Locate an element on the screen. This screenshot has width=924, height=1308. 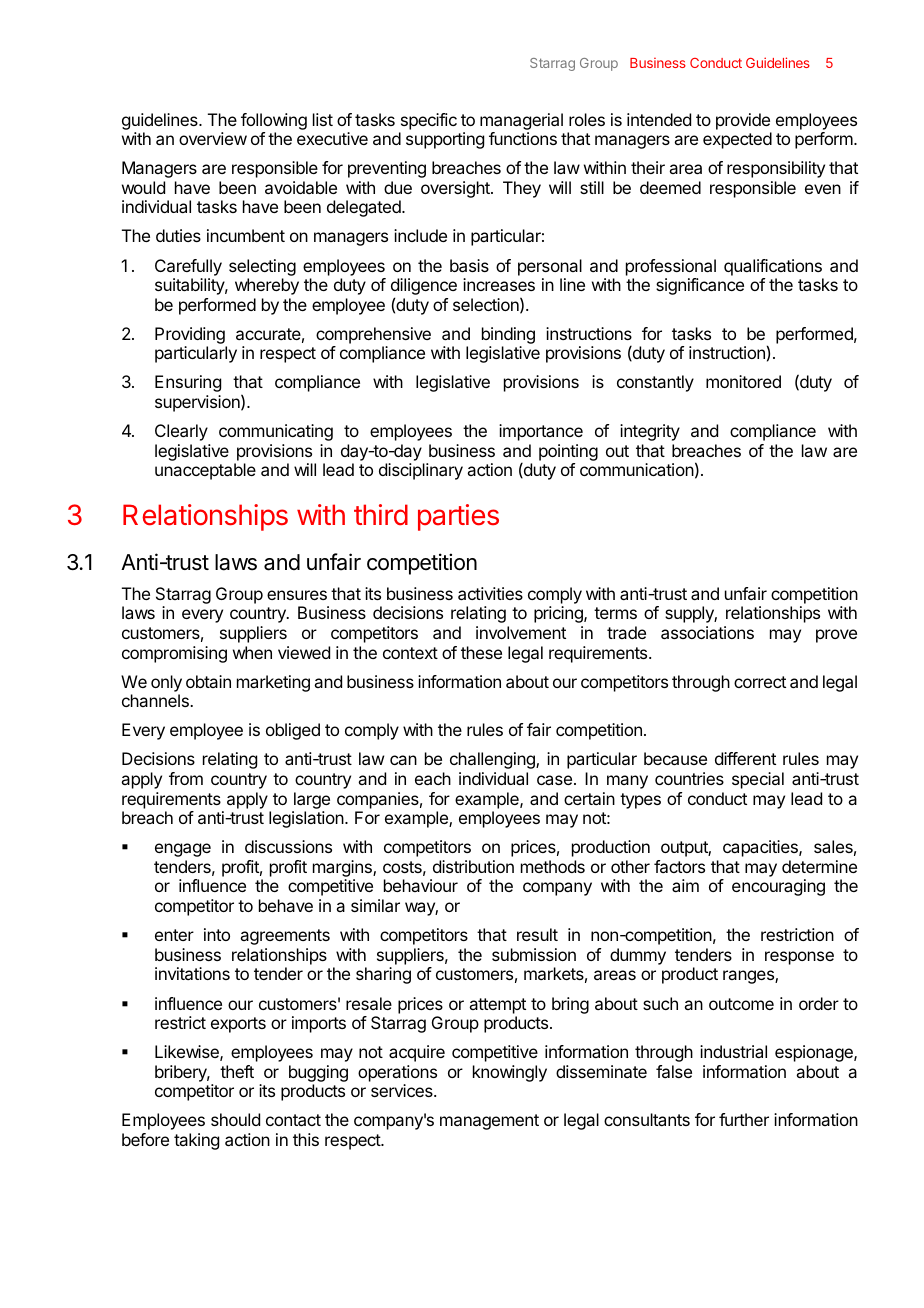
expected is located at coordinates (737, 140).
